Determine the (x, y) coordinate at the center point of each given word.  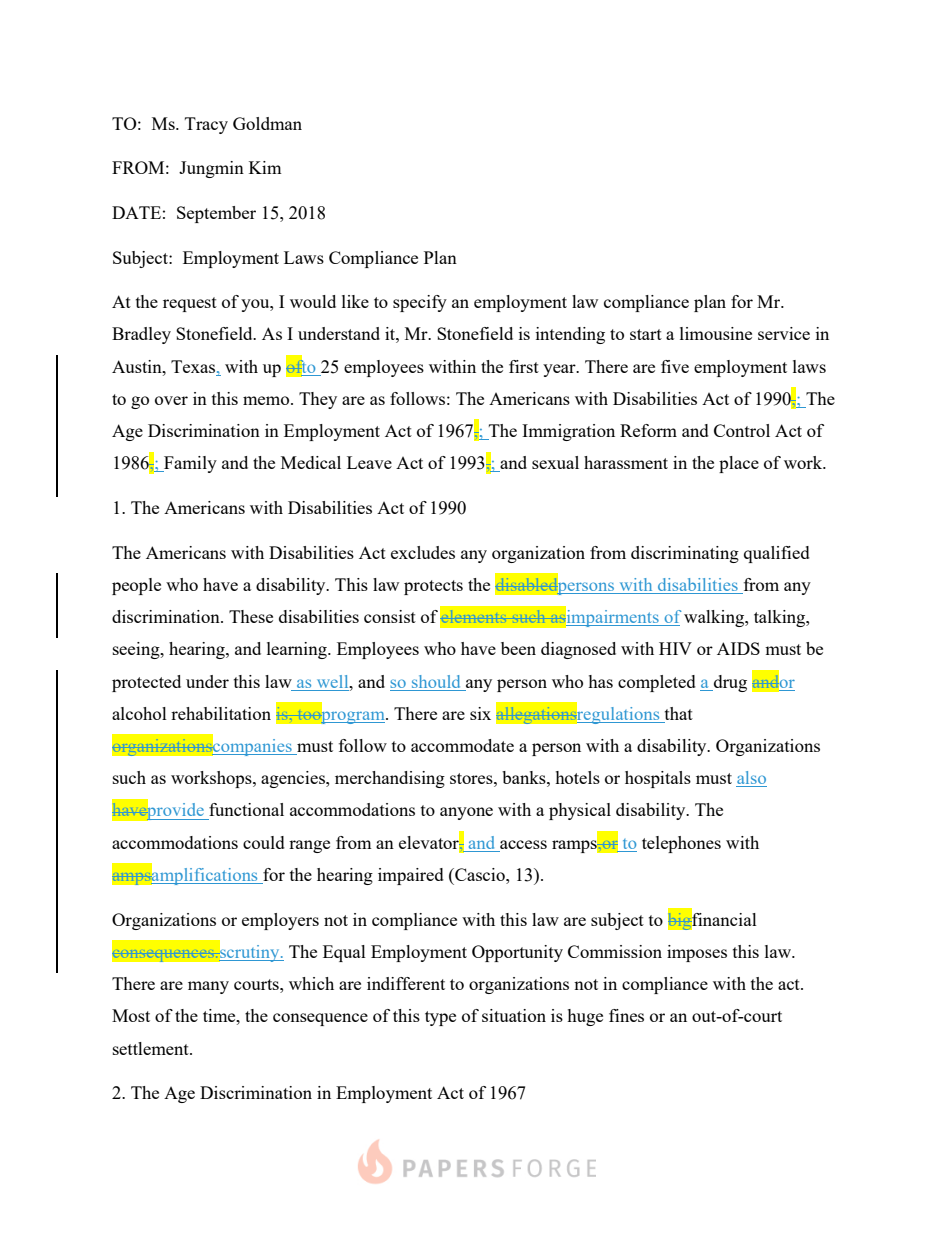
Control (742, 430)
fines (626, 1015)
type (440, 1018)
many (208, 987)
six (480, 713)
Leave (369, 462)
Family (189, 464)
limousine (716, 333)
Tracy (206, 125)
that (677, 715)
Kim (265, 167)
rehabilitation (221, 713)
